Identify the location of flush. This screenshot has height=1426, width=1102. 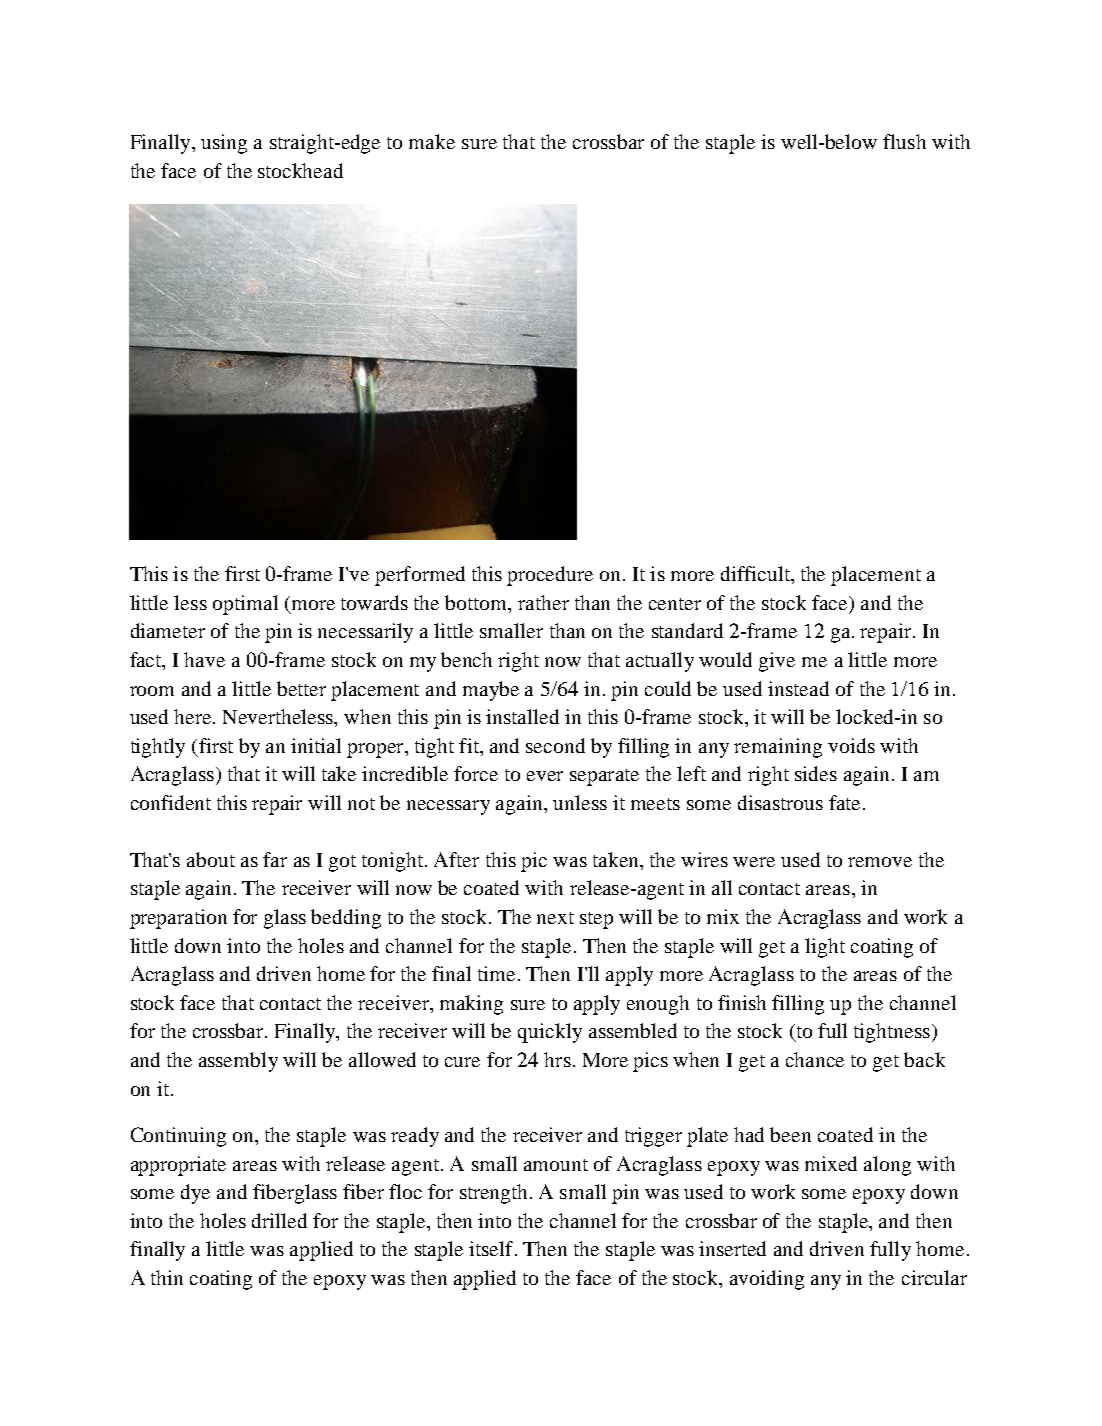
(904, 141).
